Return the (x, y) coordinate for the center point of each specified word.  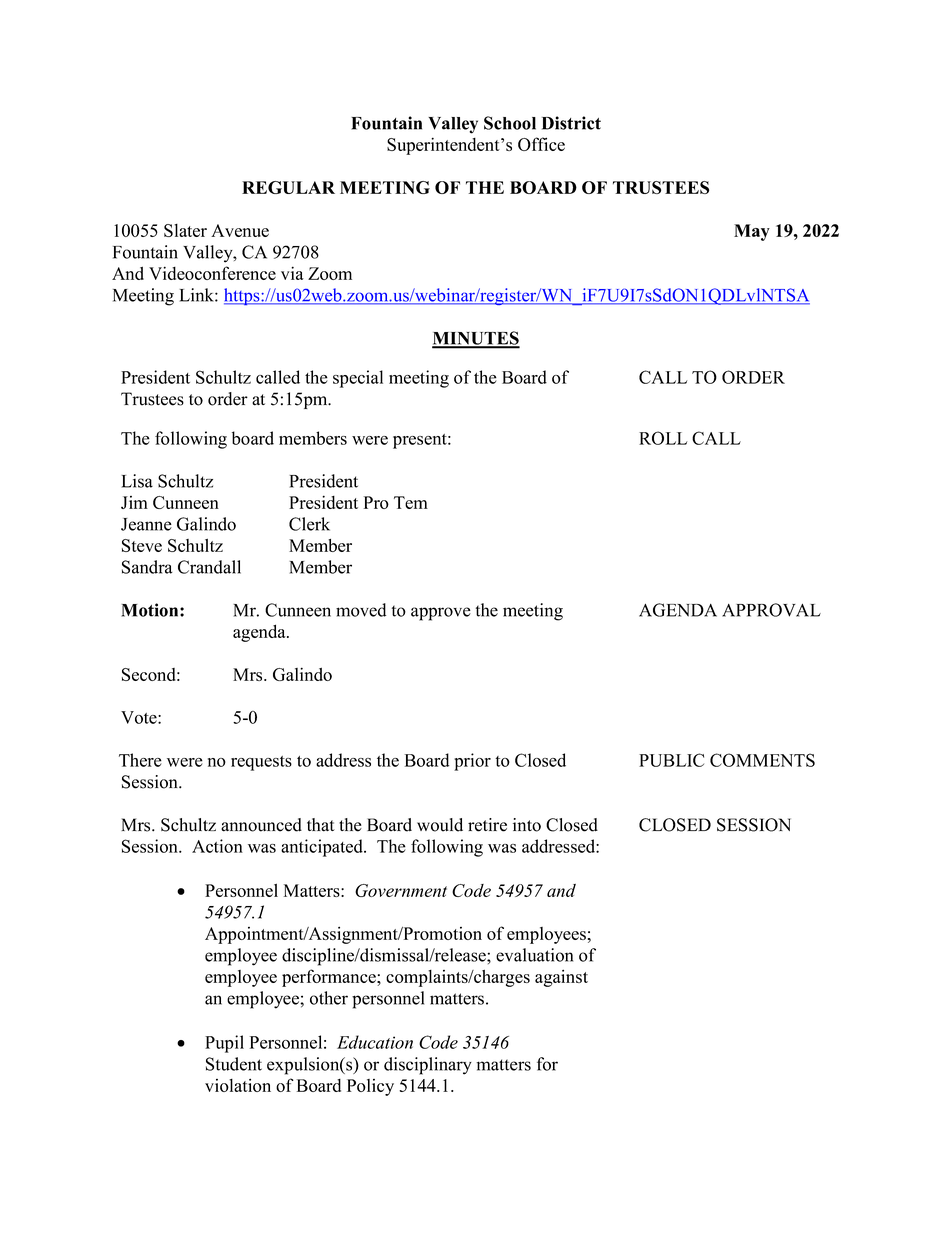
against (561, 978)
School (510, 123)
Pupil (224, 1044)
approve (441, 614)
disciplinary (428, 1066)
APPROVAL (771, 610)
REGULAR (288, 187)
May (752, 232)
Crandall (209, 567)
